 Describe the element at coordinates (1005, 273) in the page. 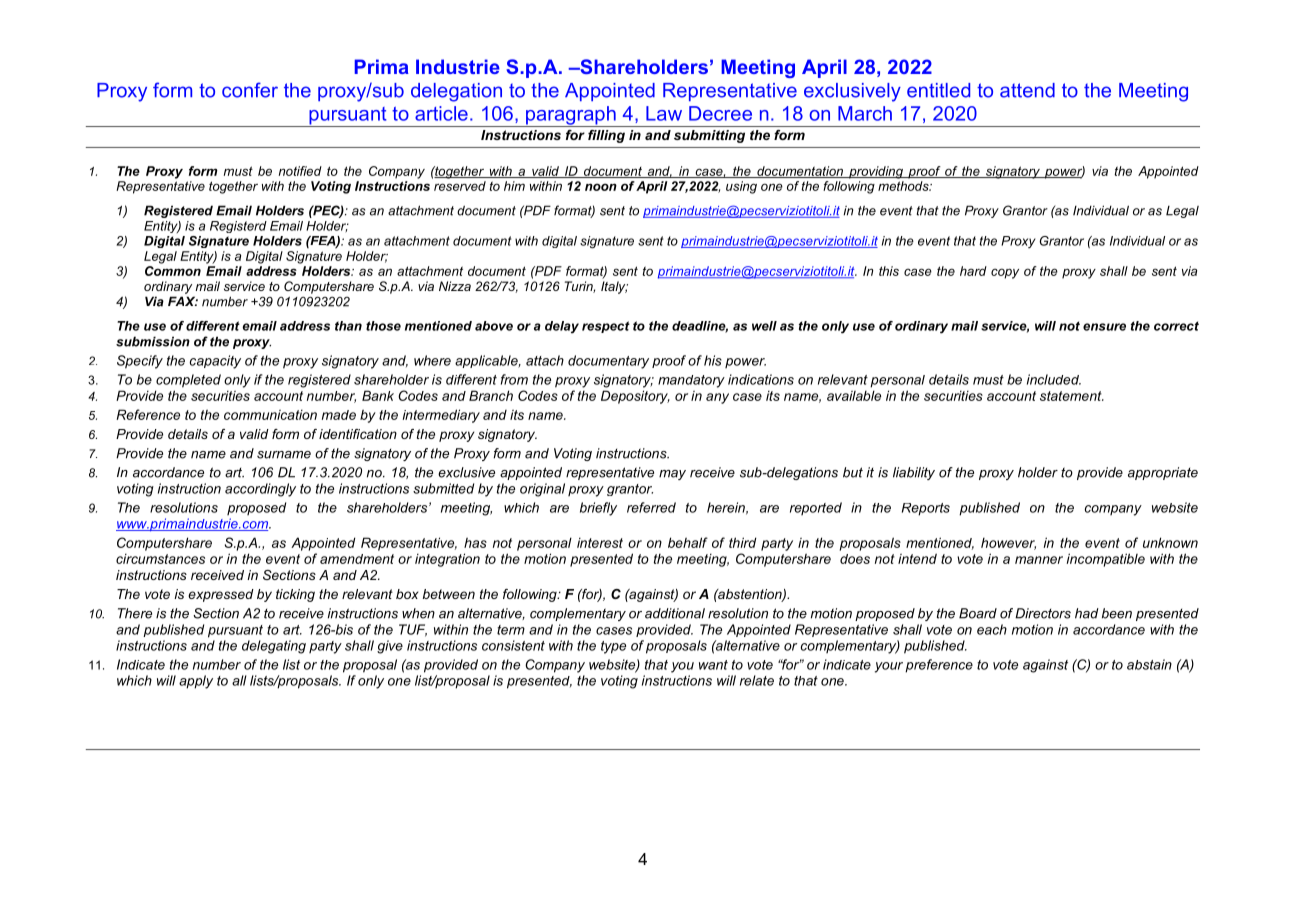

I see `copy` at that location.
